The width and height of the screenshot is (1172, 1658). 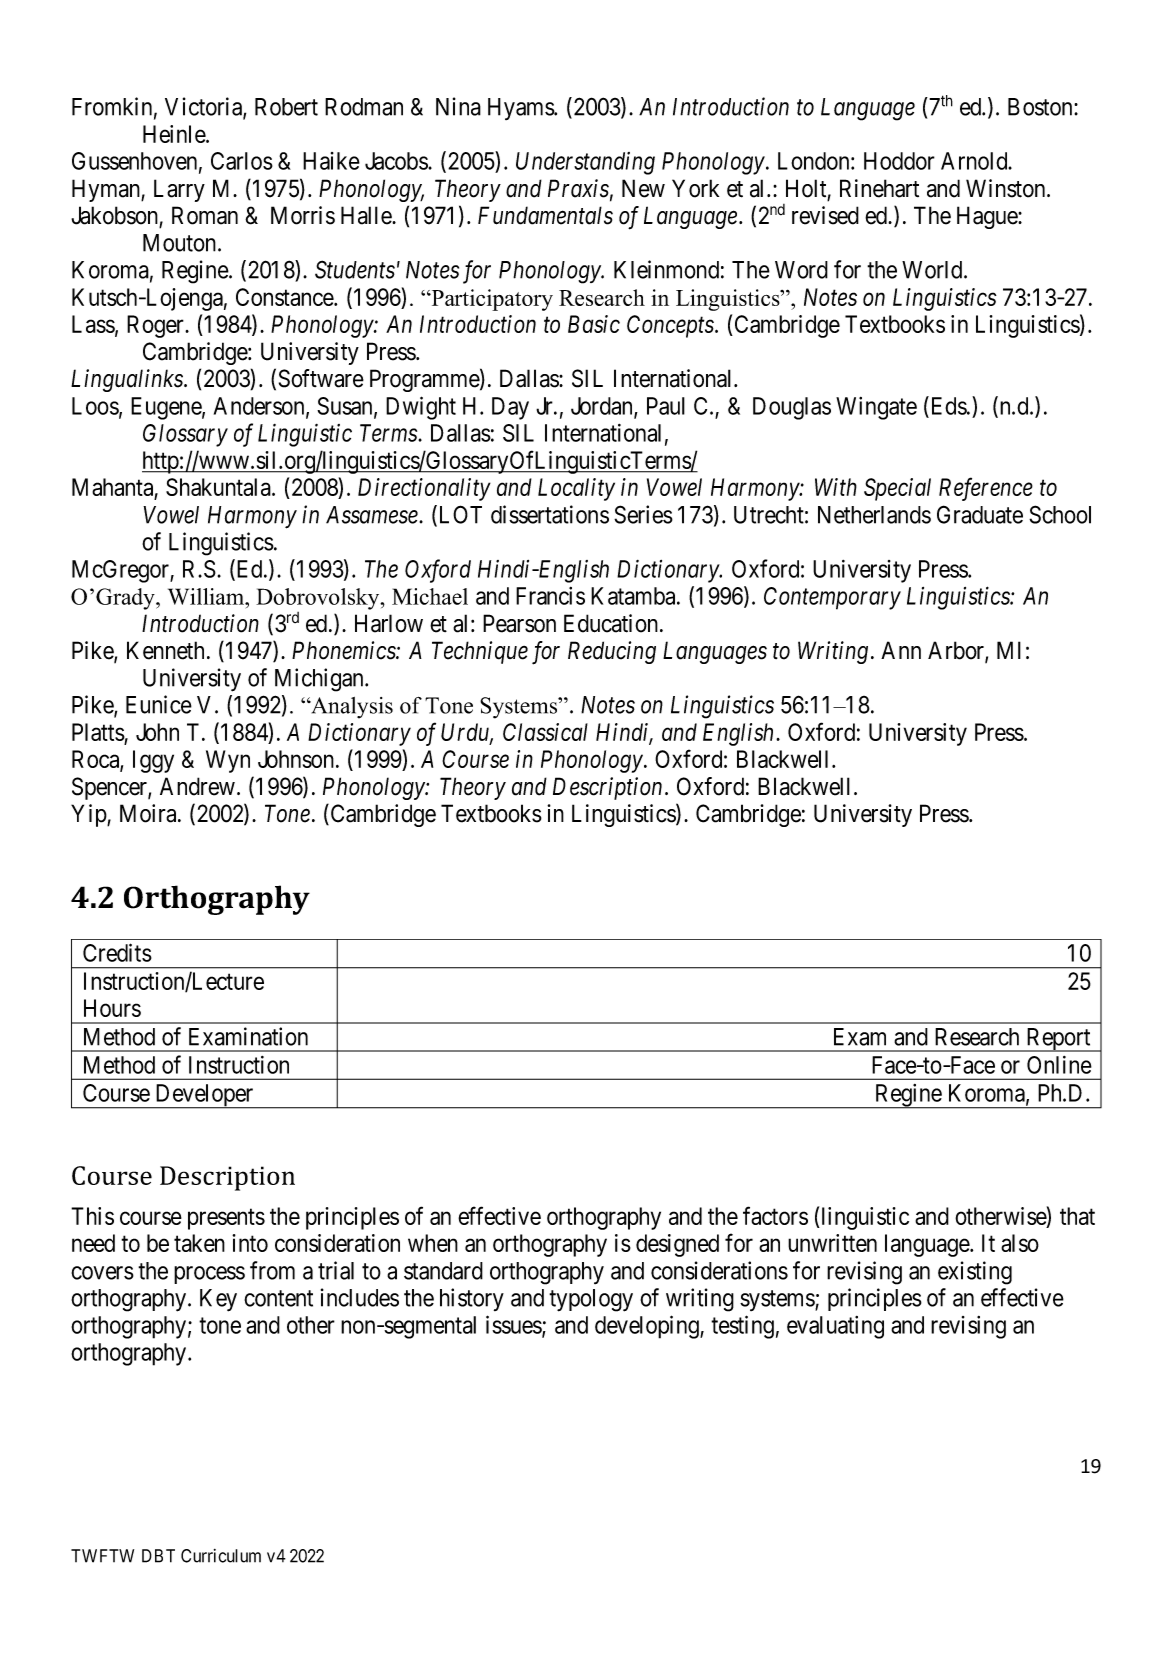 What do you see at coordinates (648, 1327) in the screenshot?
I see `developing` at bounding box center [648, 1327].
